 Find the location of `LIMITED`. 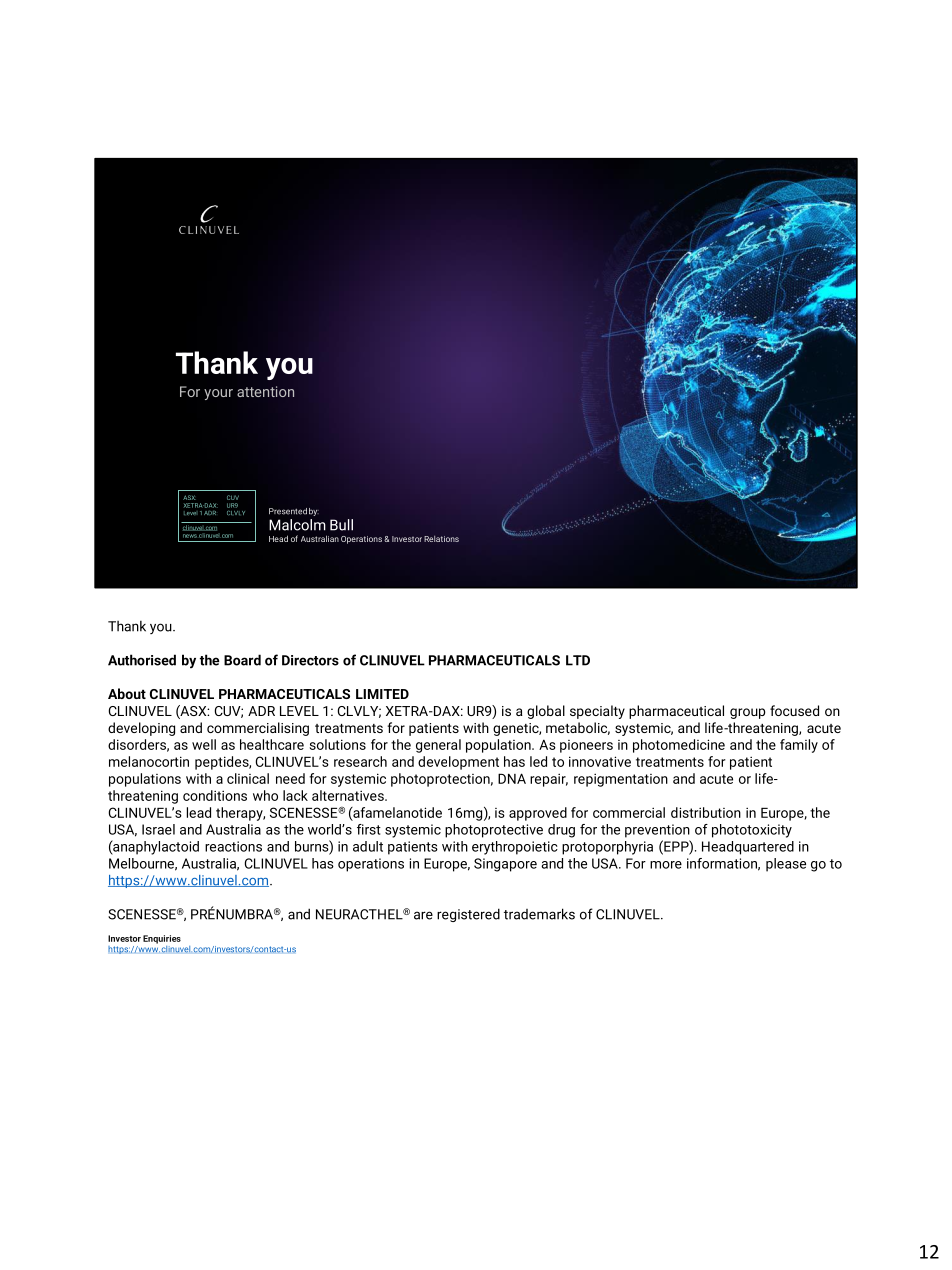

LIMITED is located at coordinates (382, 694).
